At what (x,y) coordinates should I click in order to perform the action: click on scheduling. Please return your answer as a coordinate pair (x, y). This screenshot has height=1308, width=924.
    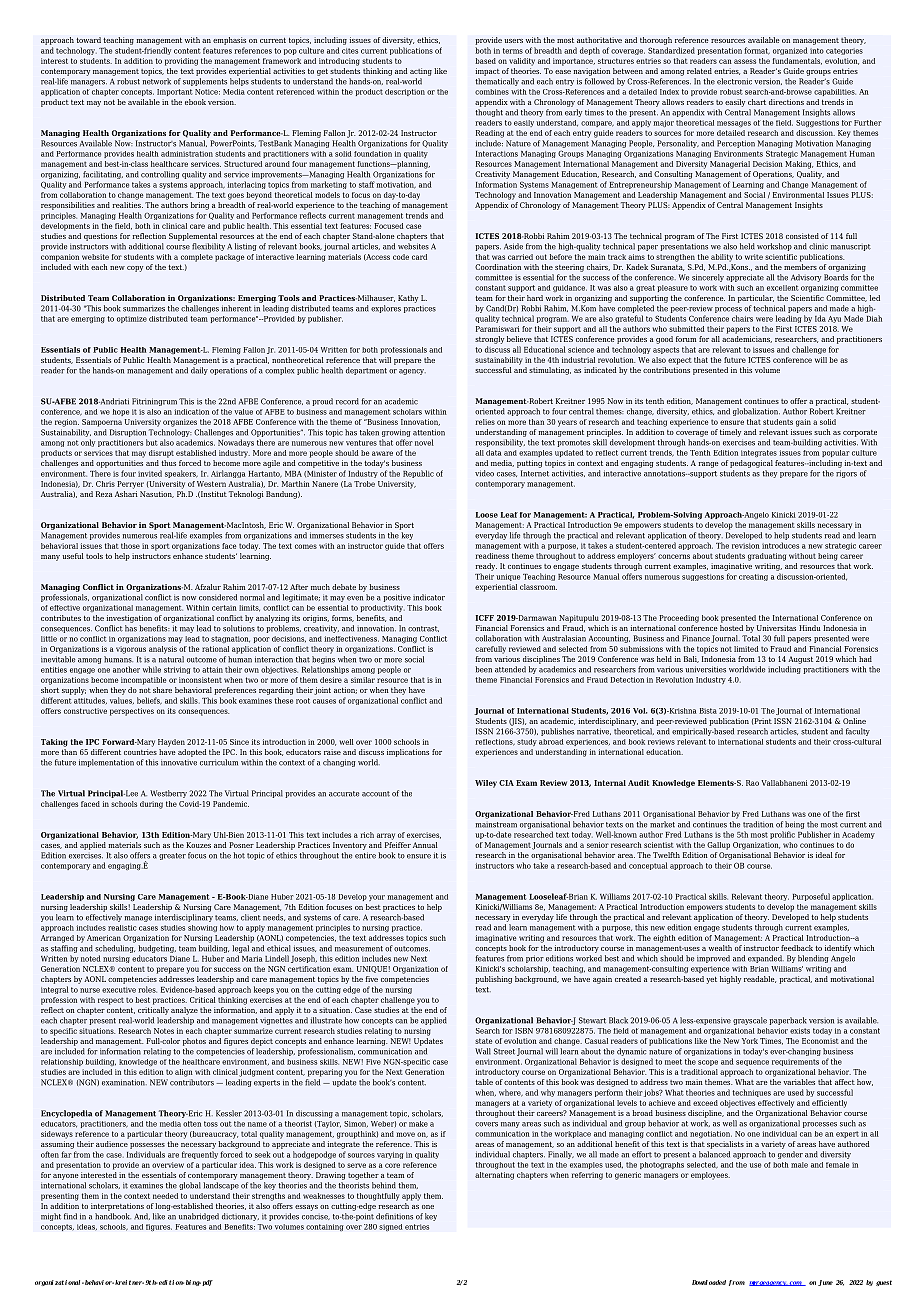
    Looking at the image, I should click on (115, 949).
